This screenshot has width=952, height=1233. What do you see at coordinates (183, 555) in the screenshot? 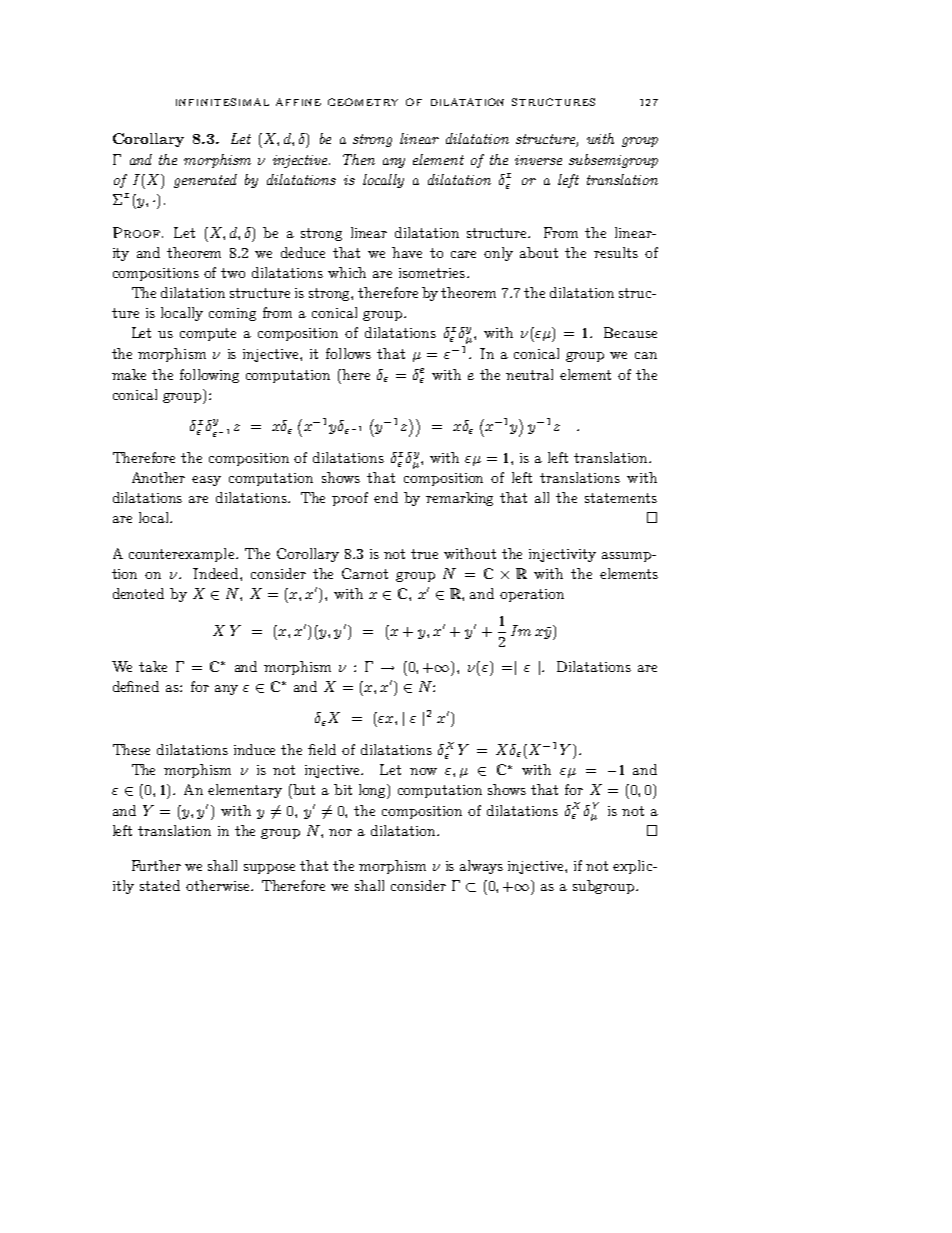
I see `counterexample` at bounding box center [183, 555].
